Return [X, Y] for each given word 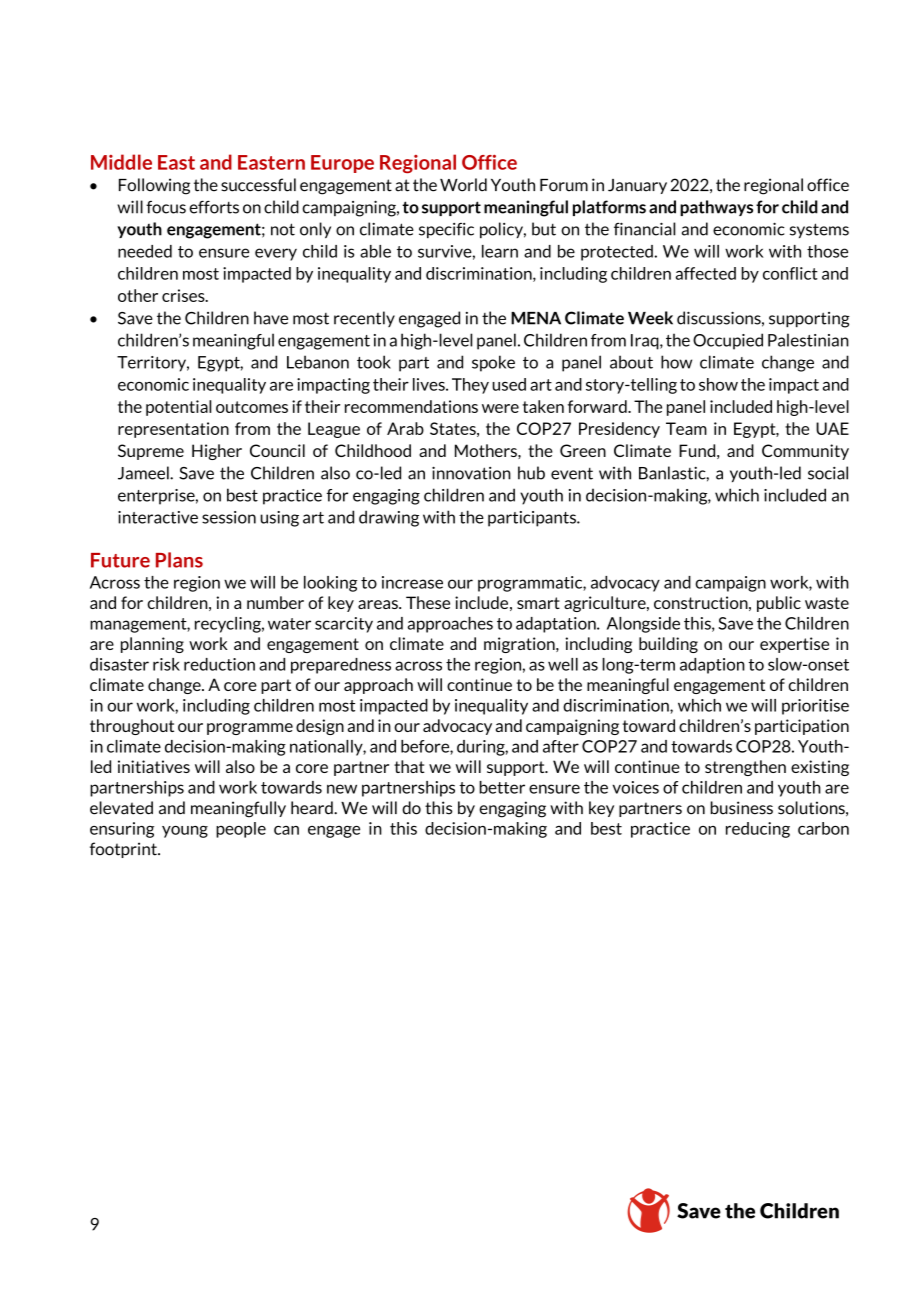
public [779, 604]
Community [805, 452]
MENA [536, 318]
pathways [716, 208]
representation [173, 430]
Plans [179, 560]
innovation [471, 473]
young [185, 832]
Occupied [728, 341]
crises [184, 295]
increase [412, 582]
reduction [219, 664]
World [463, 185]
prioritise [815, 707]
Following [154, 186]
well [563, 664]
